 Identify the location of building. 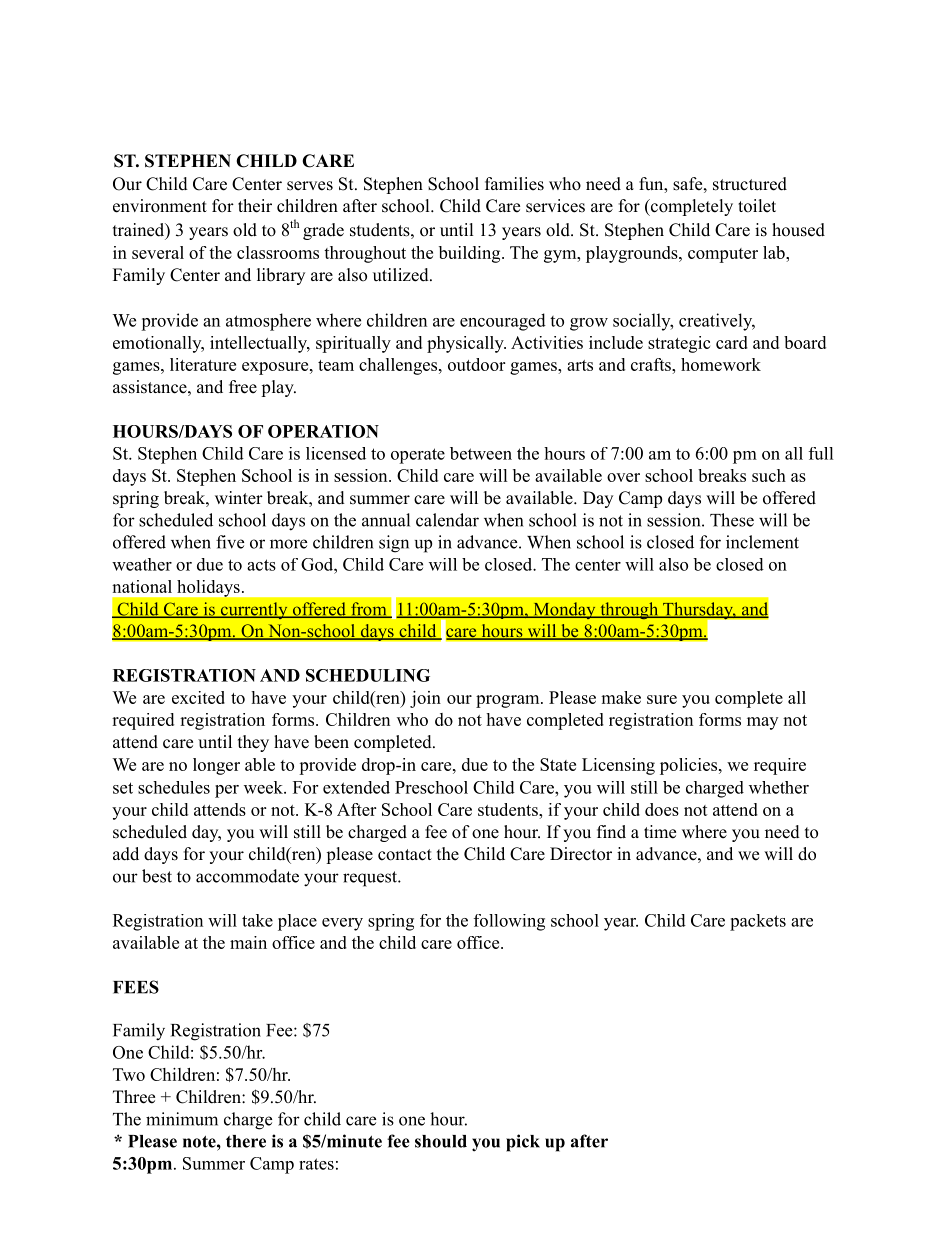
(469, 254).
